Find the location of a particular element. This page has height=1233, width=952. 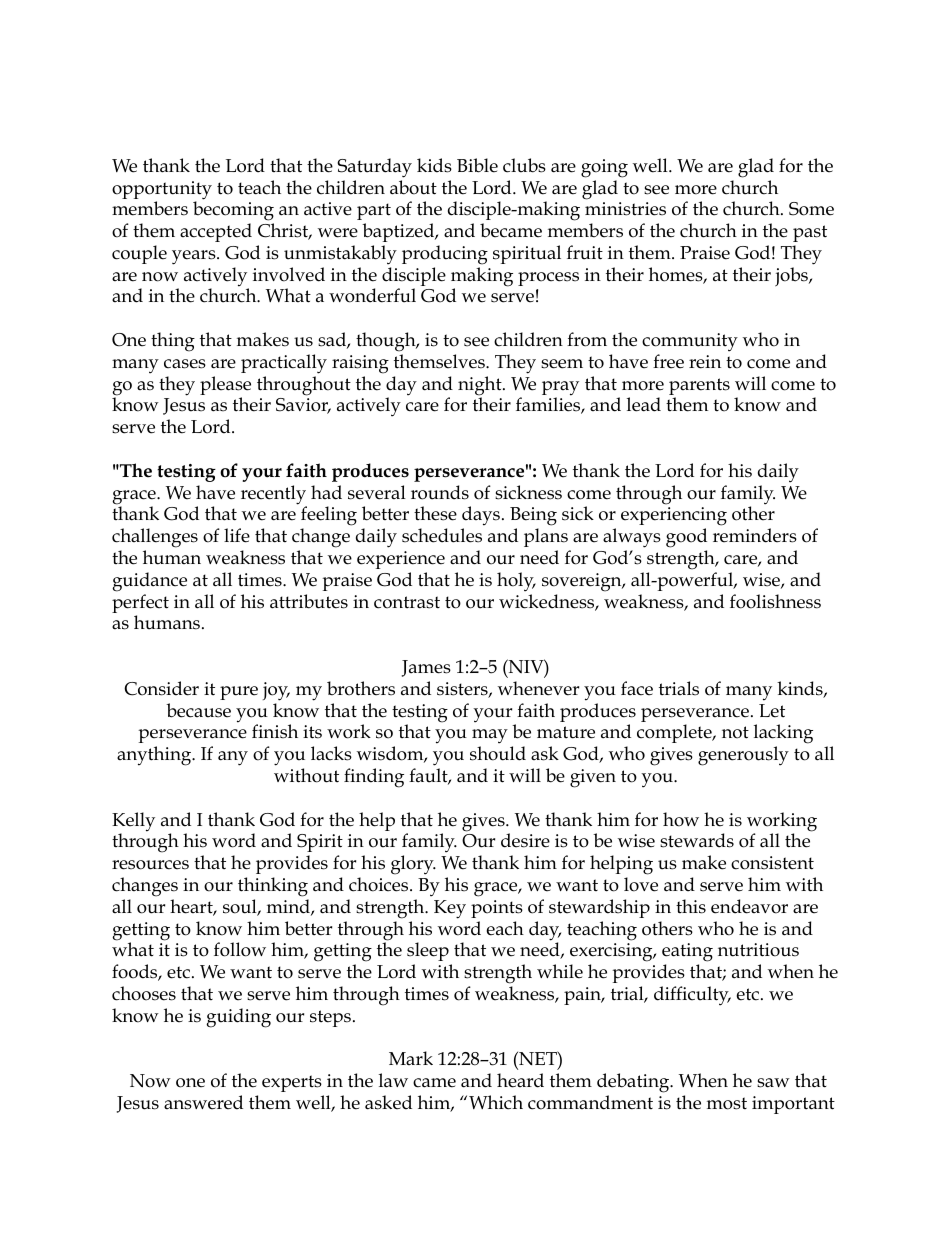

Bible is located at coordinates (477, 165).
